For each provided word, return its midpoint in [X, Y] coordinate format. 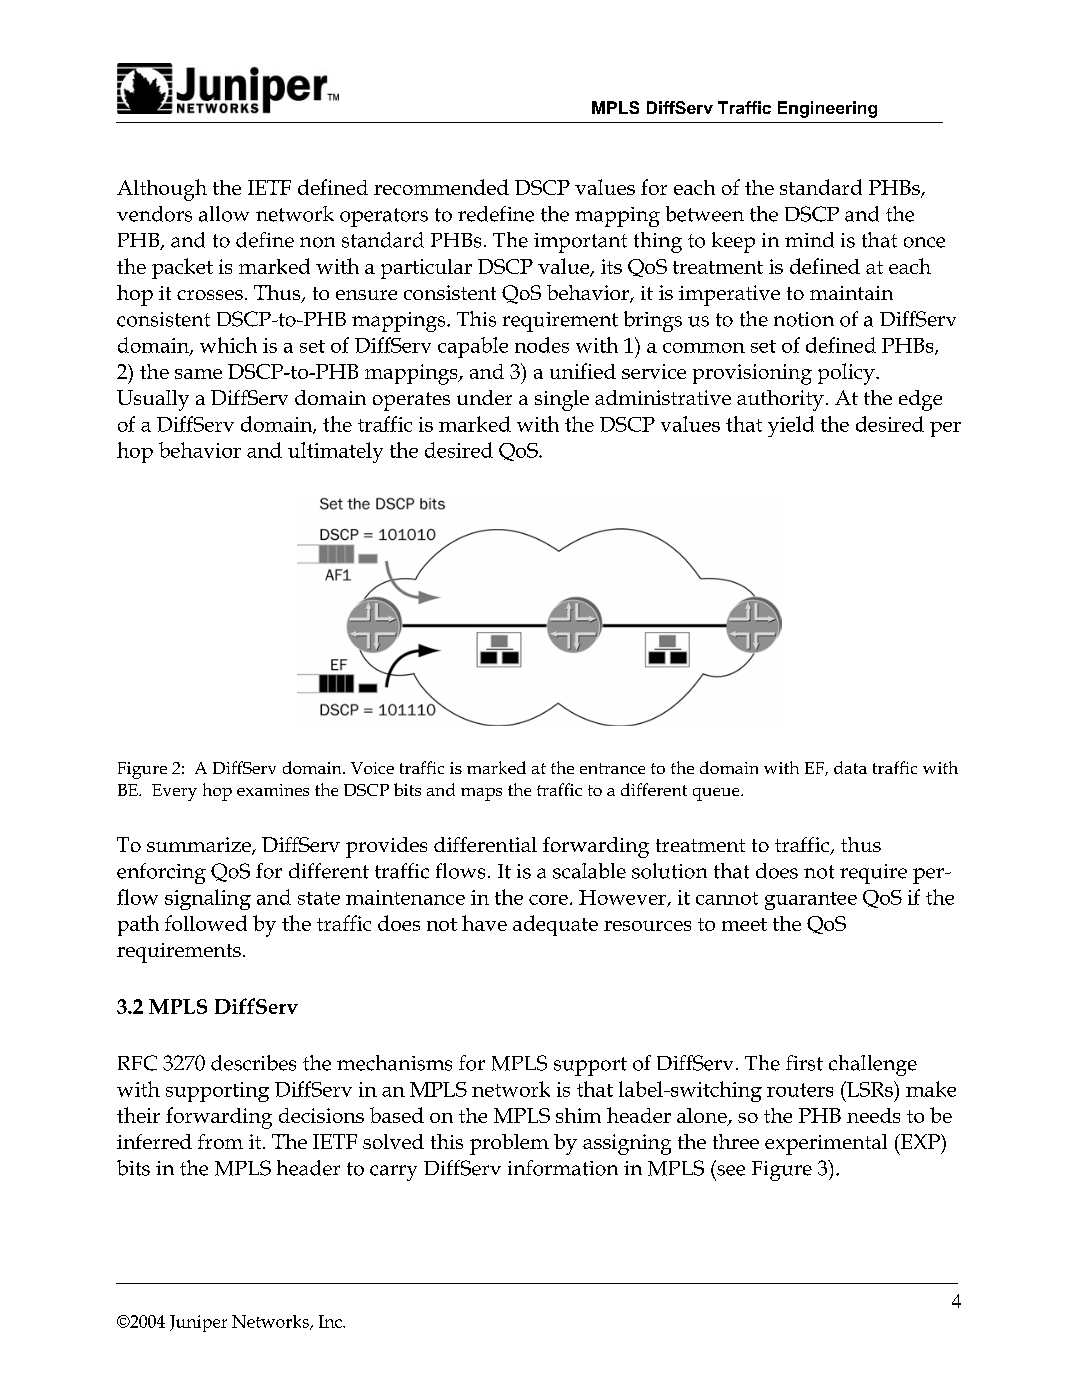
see [731, 1170]
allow [224, 214]
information [563, 1168]
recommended [441, 187]
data [850, 767]
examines [273, 790]
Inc [331, 1321]
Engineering [827, 109]
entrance [612, 768]
